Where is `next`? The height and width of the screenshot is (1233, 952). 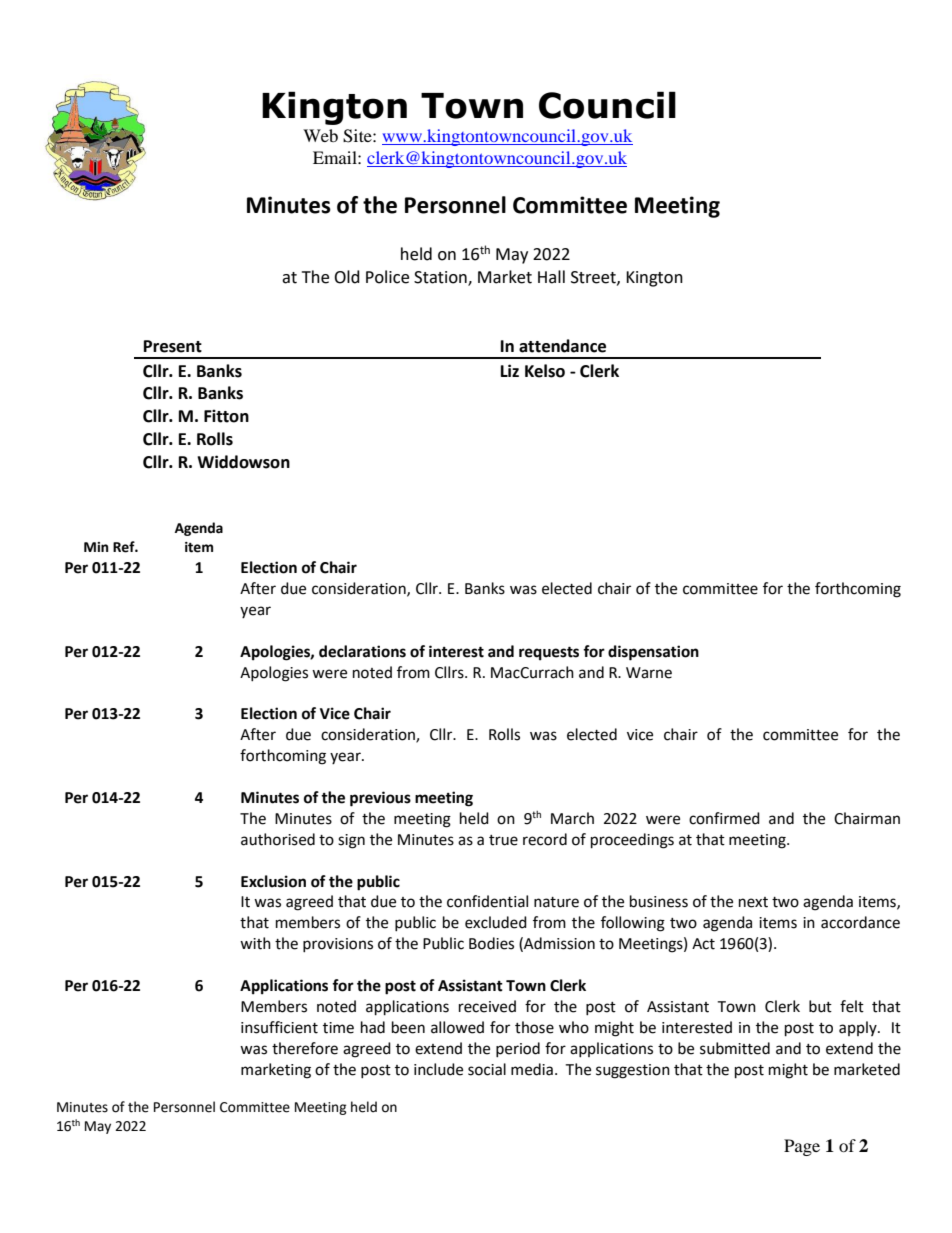
next is located at coordinates (753, 902).
